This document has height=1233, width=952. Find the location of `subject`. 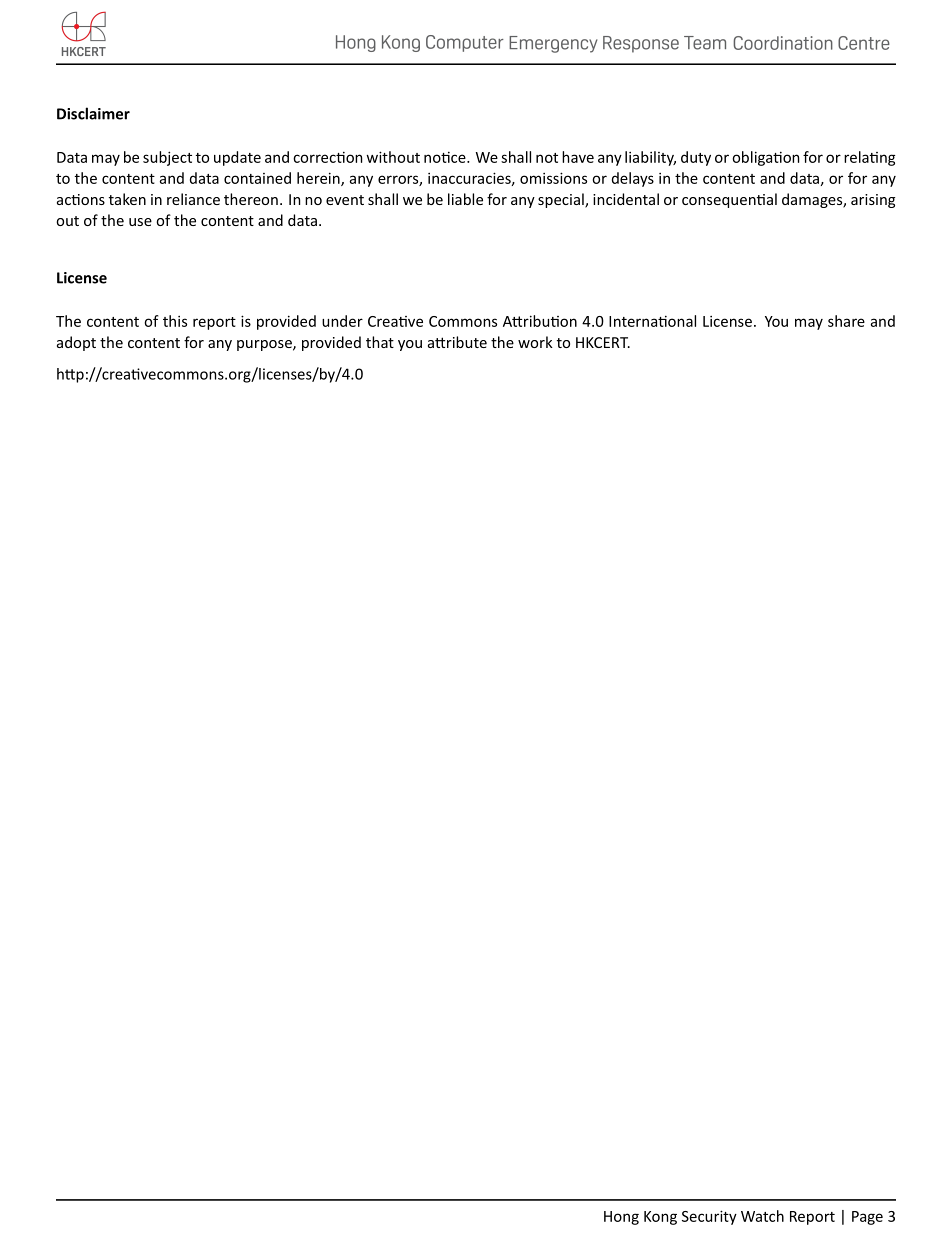

subject is located at coordinates (167, 158).
